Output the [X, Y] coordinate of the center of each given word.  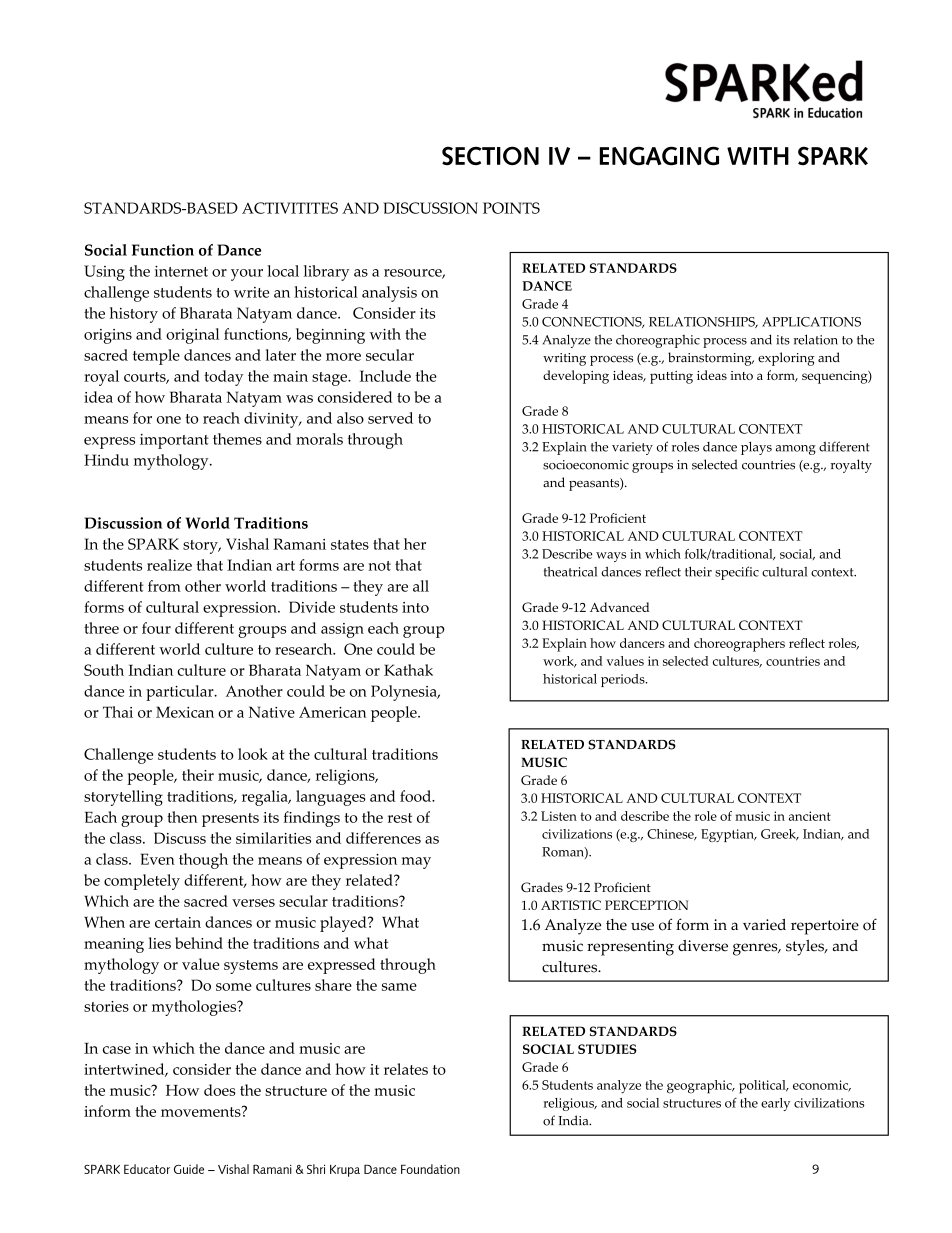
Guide [189, 1169]
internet [181, 271]
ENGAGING [659, 156]
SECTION [490, 156]
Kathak [408, 670]
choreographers [739, 645]
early [775, 1104]
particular [181, 693]
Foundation [430, 1169]
